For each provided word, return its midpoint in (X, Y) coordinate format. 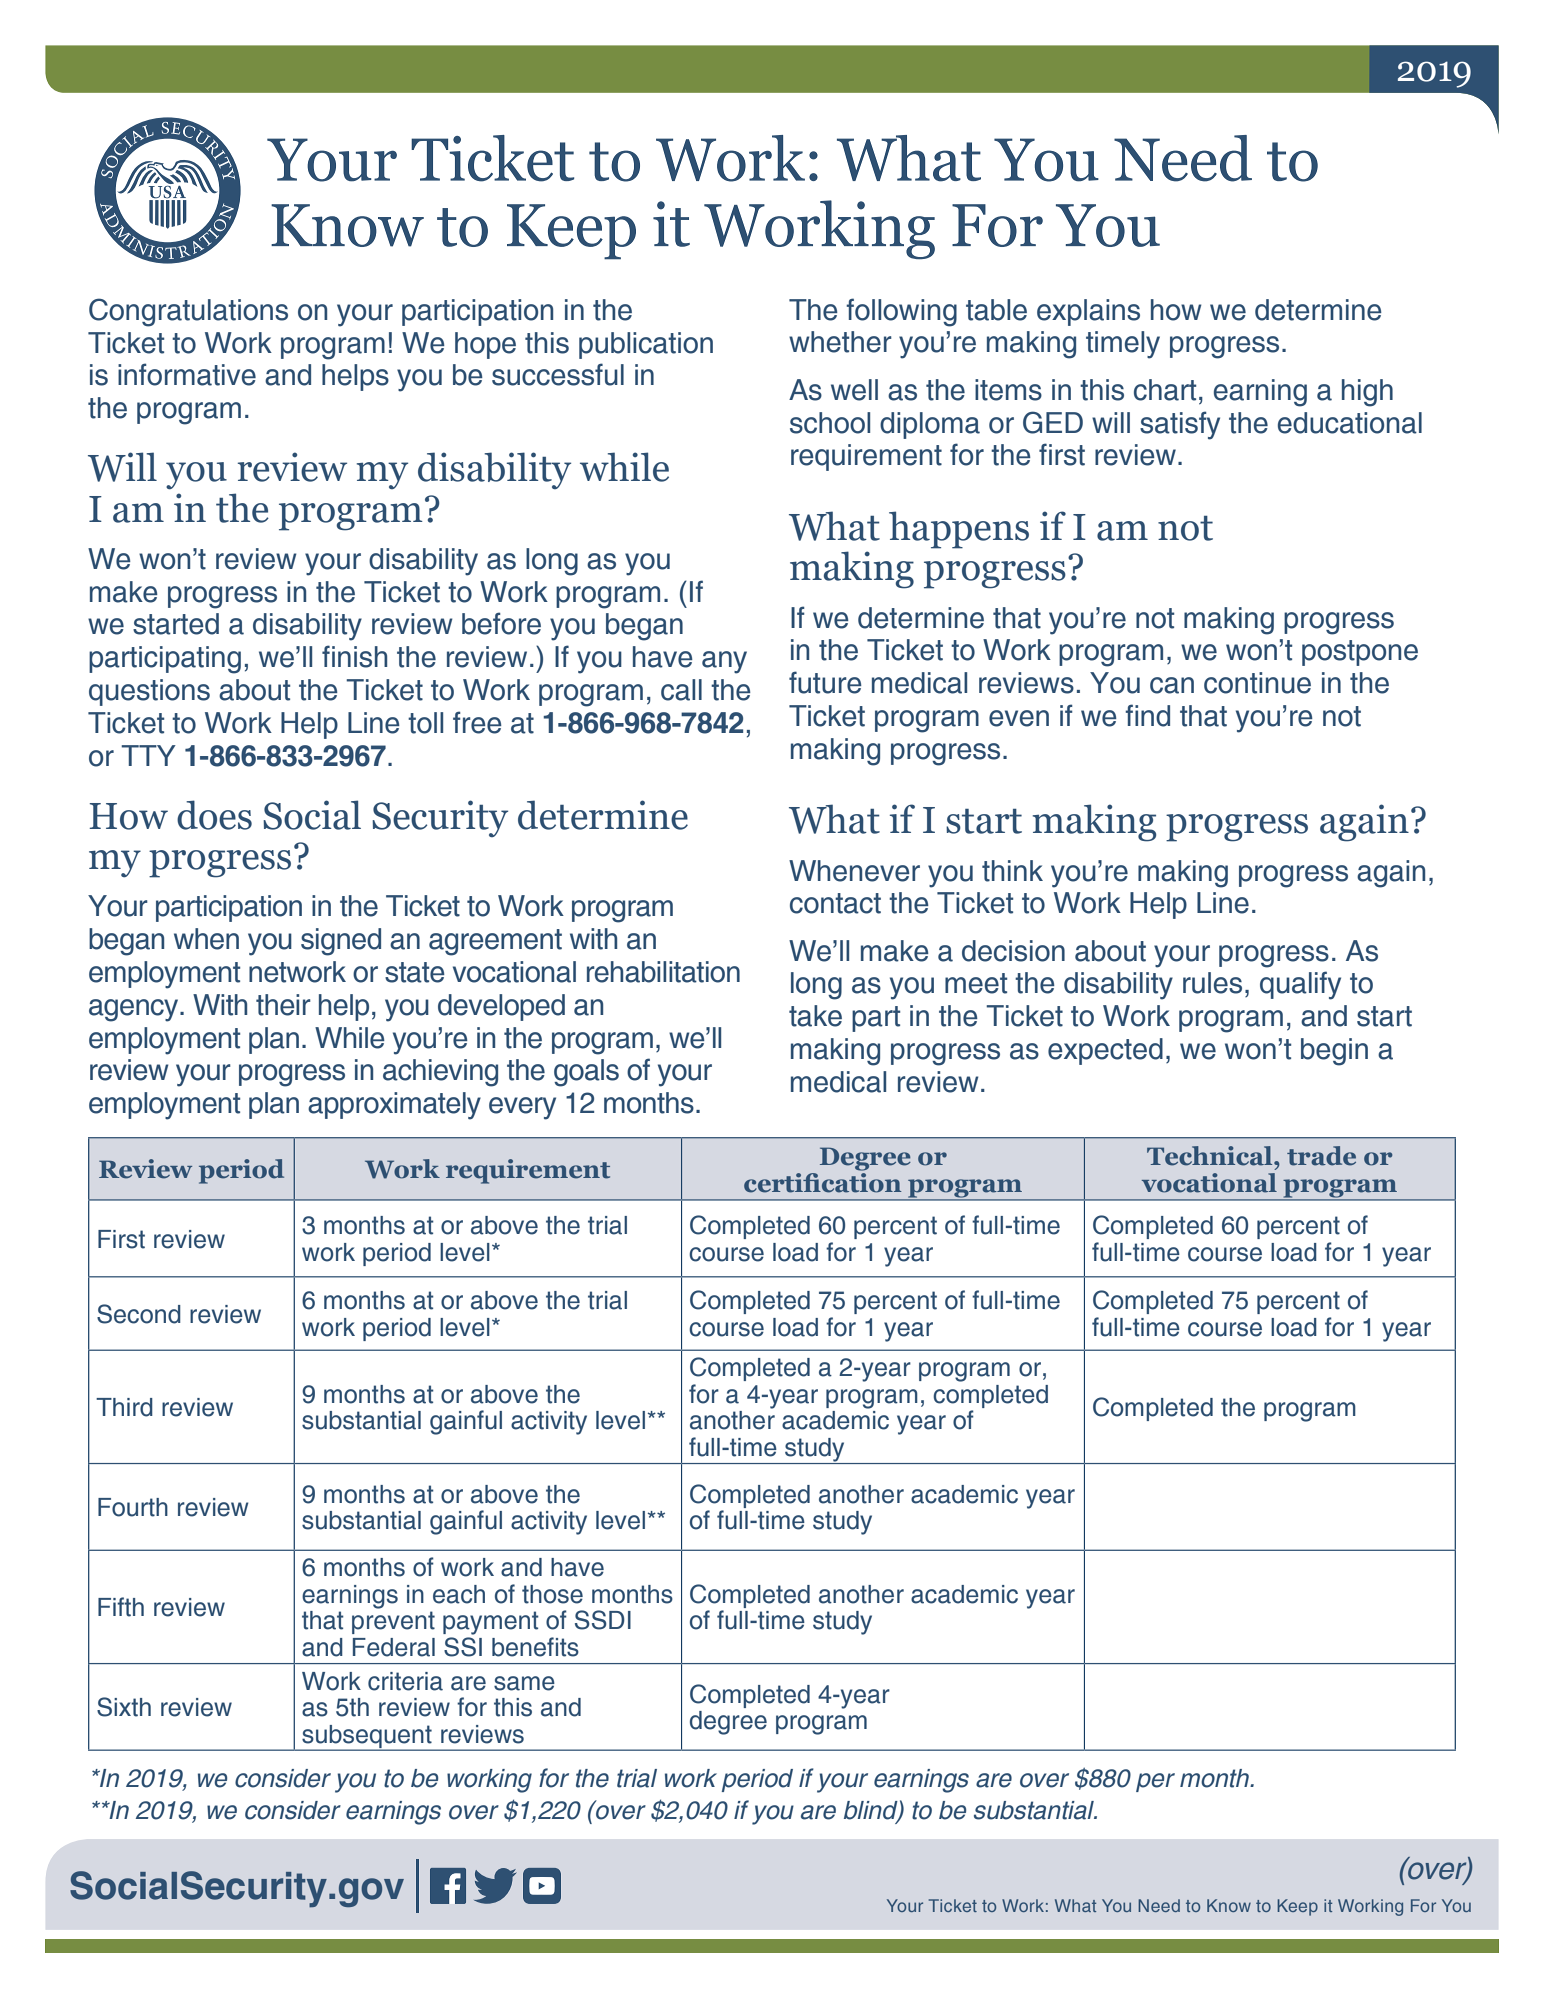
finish (354, 656)
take (815, 1016)
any (724, 662)
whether (840, 342)
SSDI (603, 1620)
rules (1212, 983)
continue (1257, 683)
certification (823, 1181)
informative (187, 374)
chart (1165, 390)
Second (139, 1314)
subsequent (367, 1737)
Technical (1211, 1156)
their (283, 1005)
